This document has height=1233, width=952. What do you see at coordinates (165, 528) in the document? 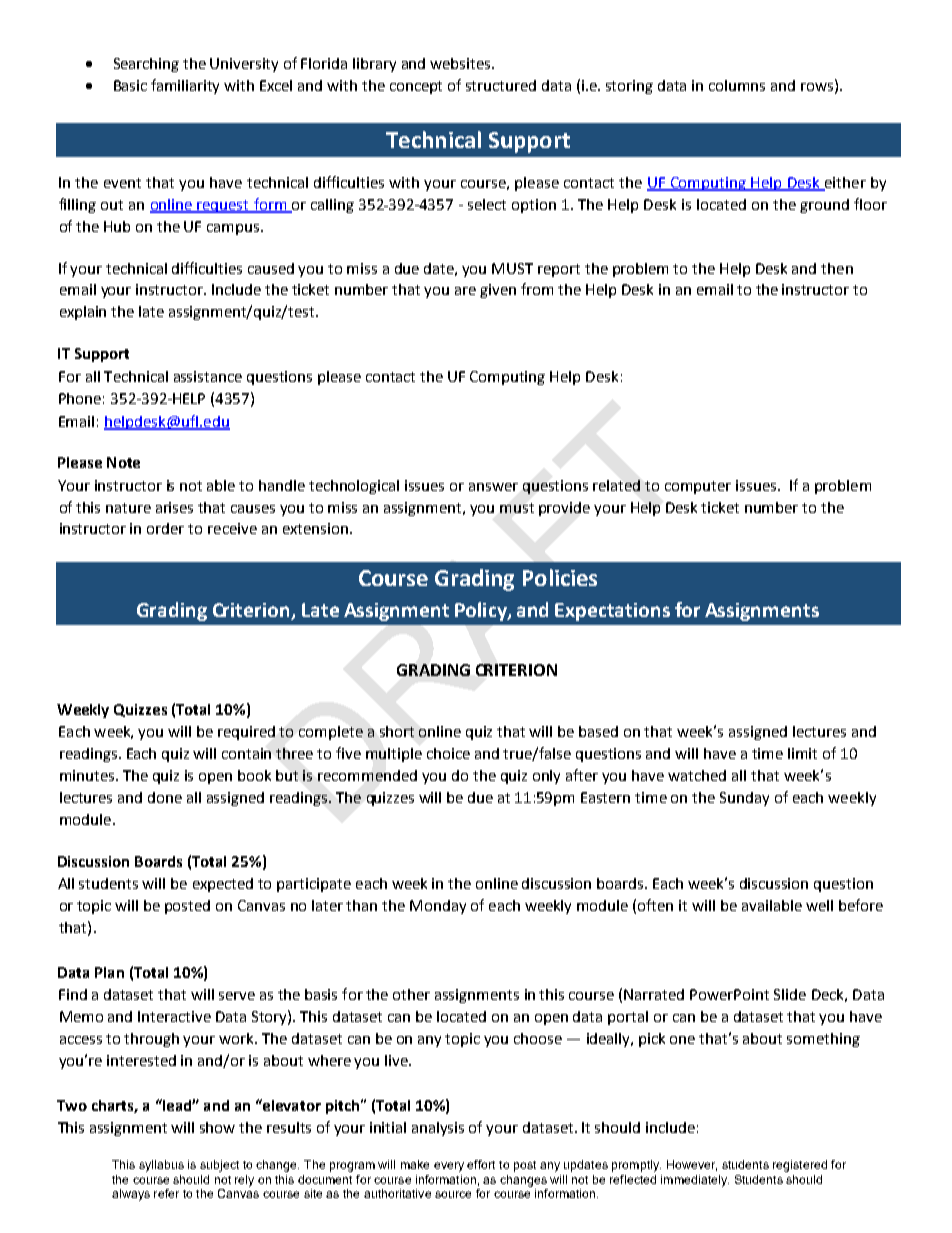
I see `order` at bounding box center [165, 528].
